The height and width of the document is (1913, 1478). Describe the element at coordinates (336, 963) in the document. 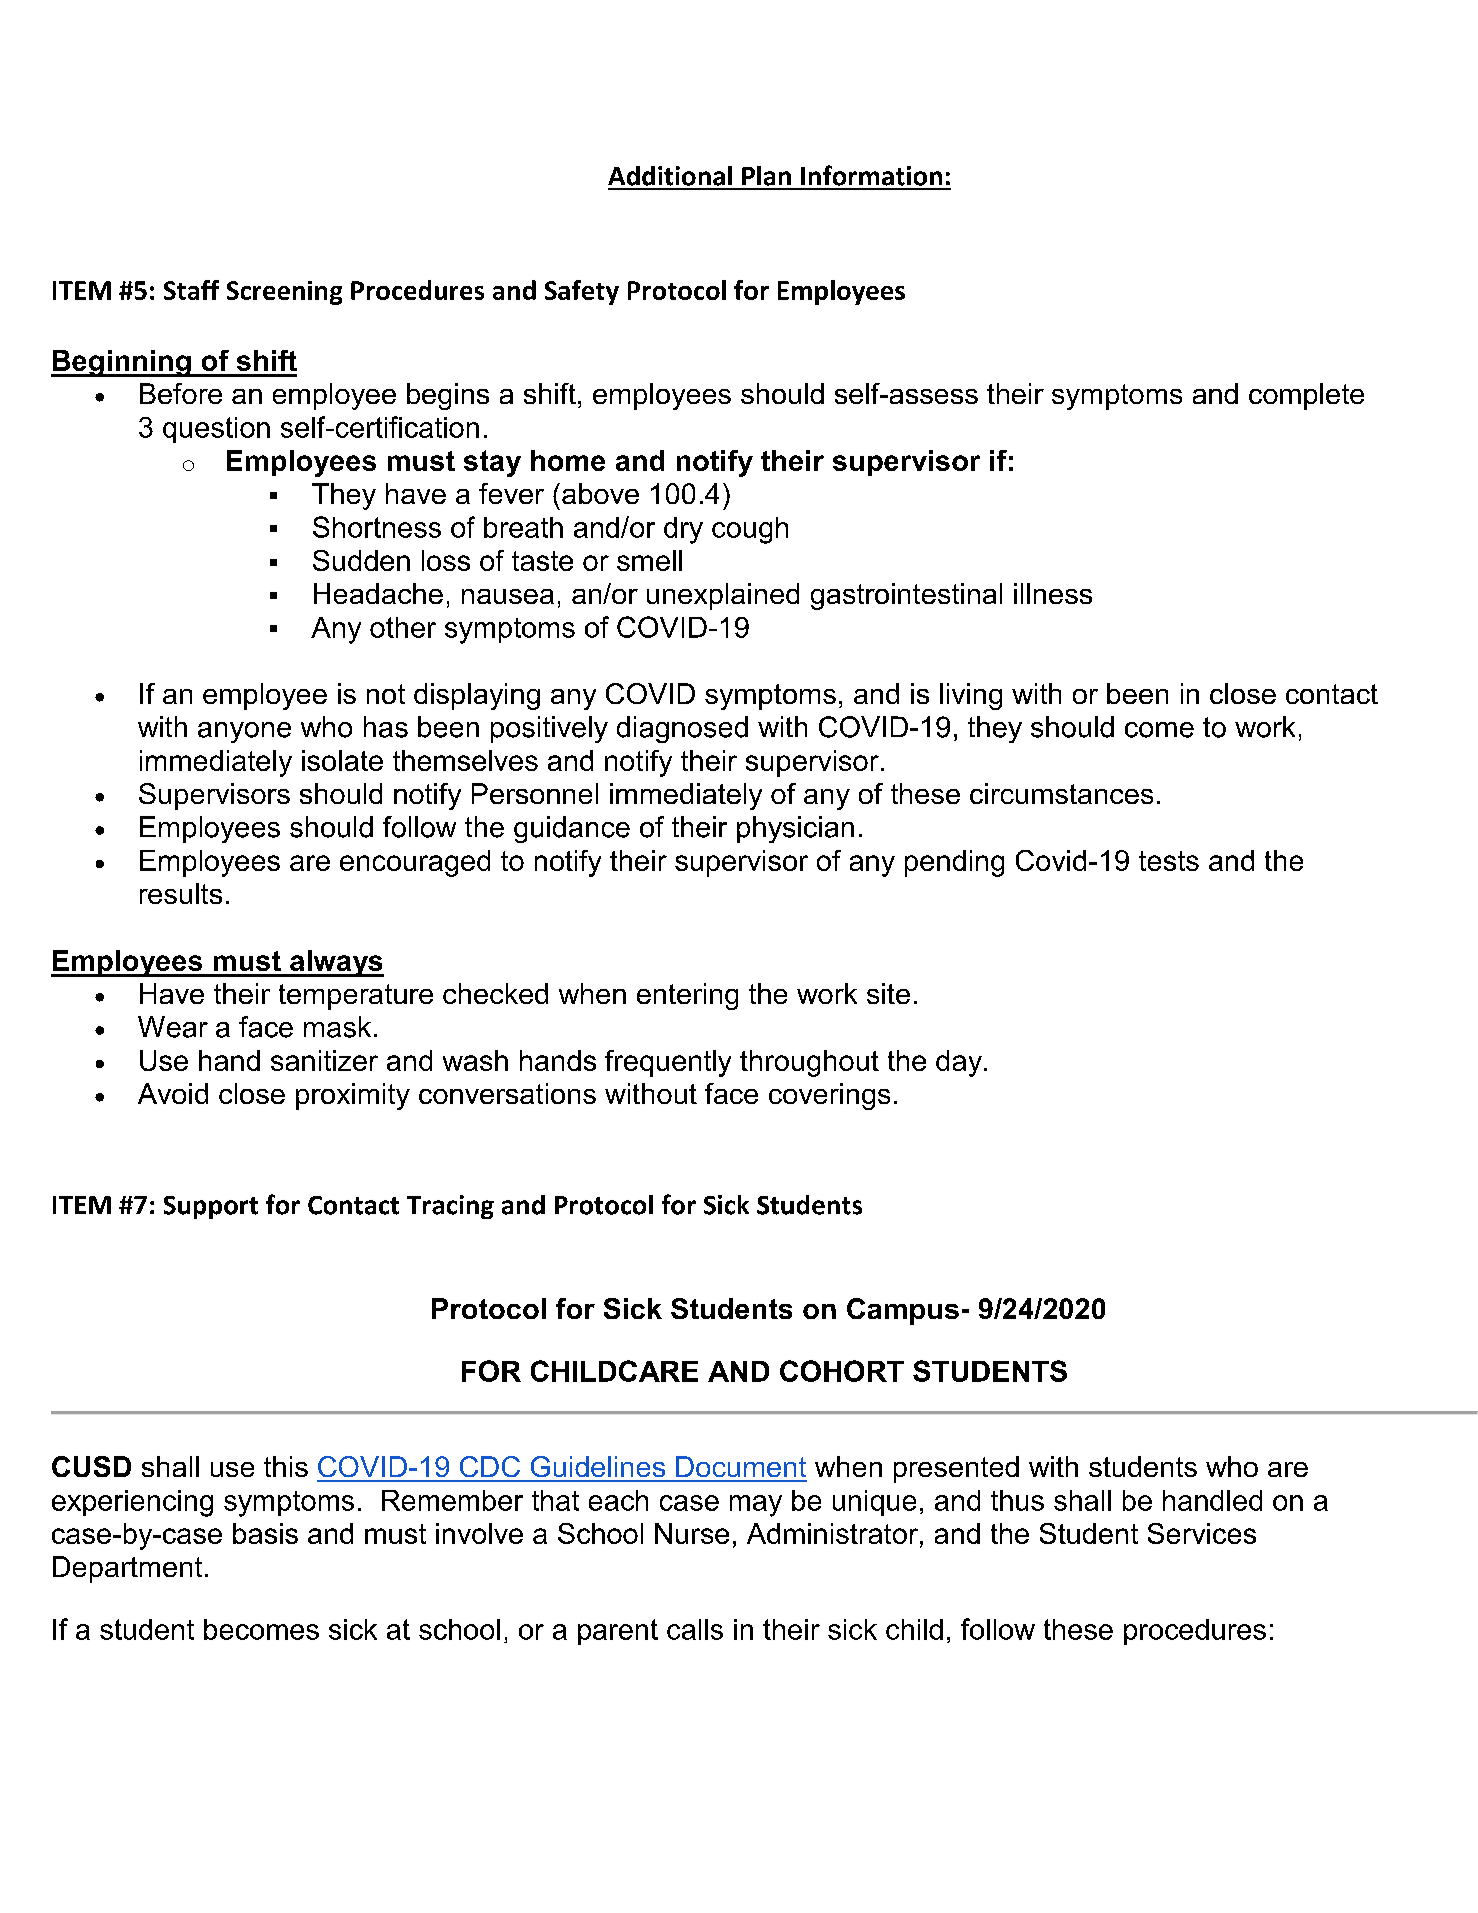

I see `always` at that location.
